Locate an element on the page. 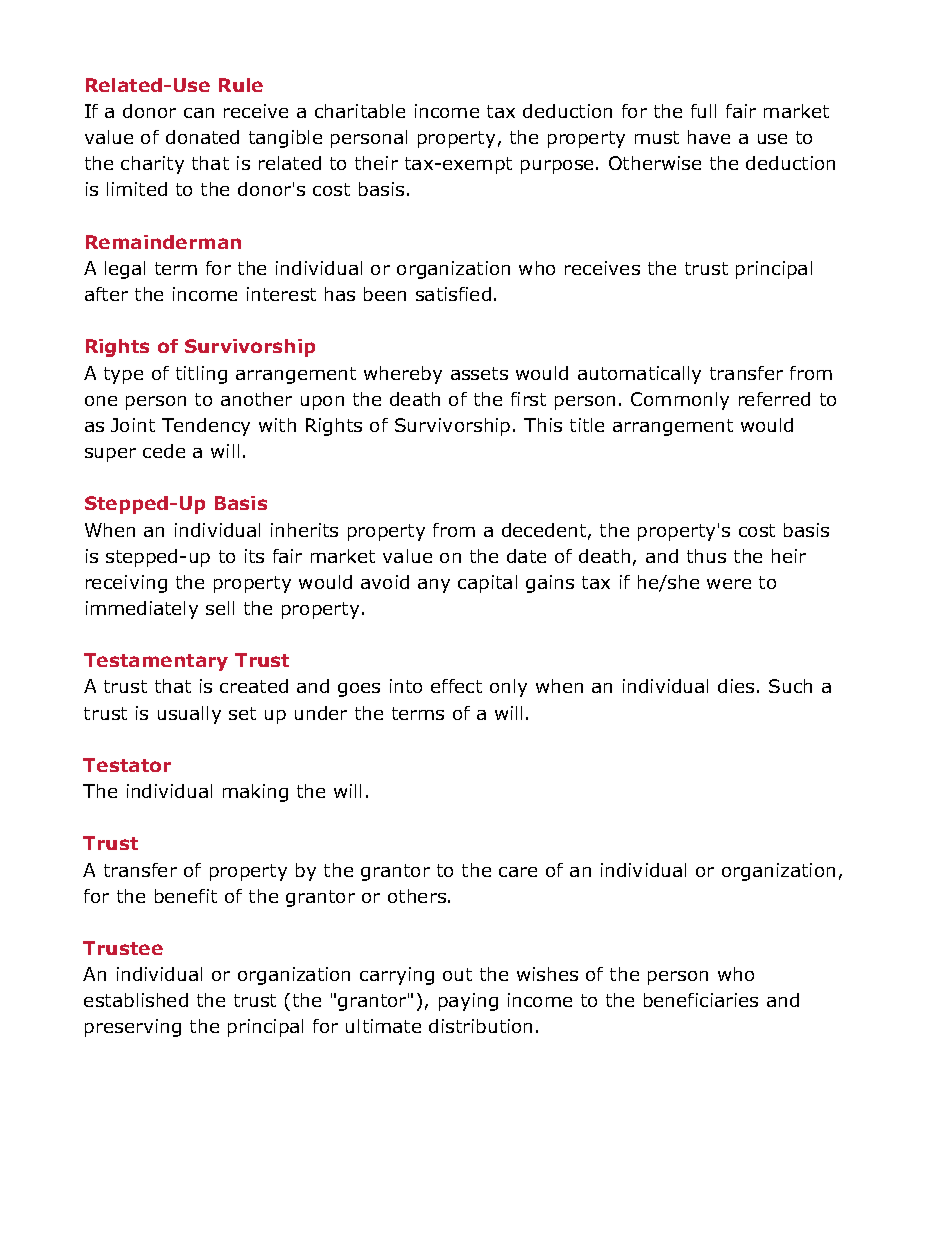 Image resolution: width=952 pixels, height=1233 pixels. thus is located at coordinates (706, 556).
